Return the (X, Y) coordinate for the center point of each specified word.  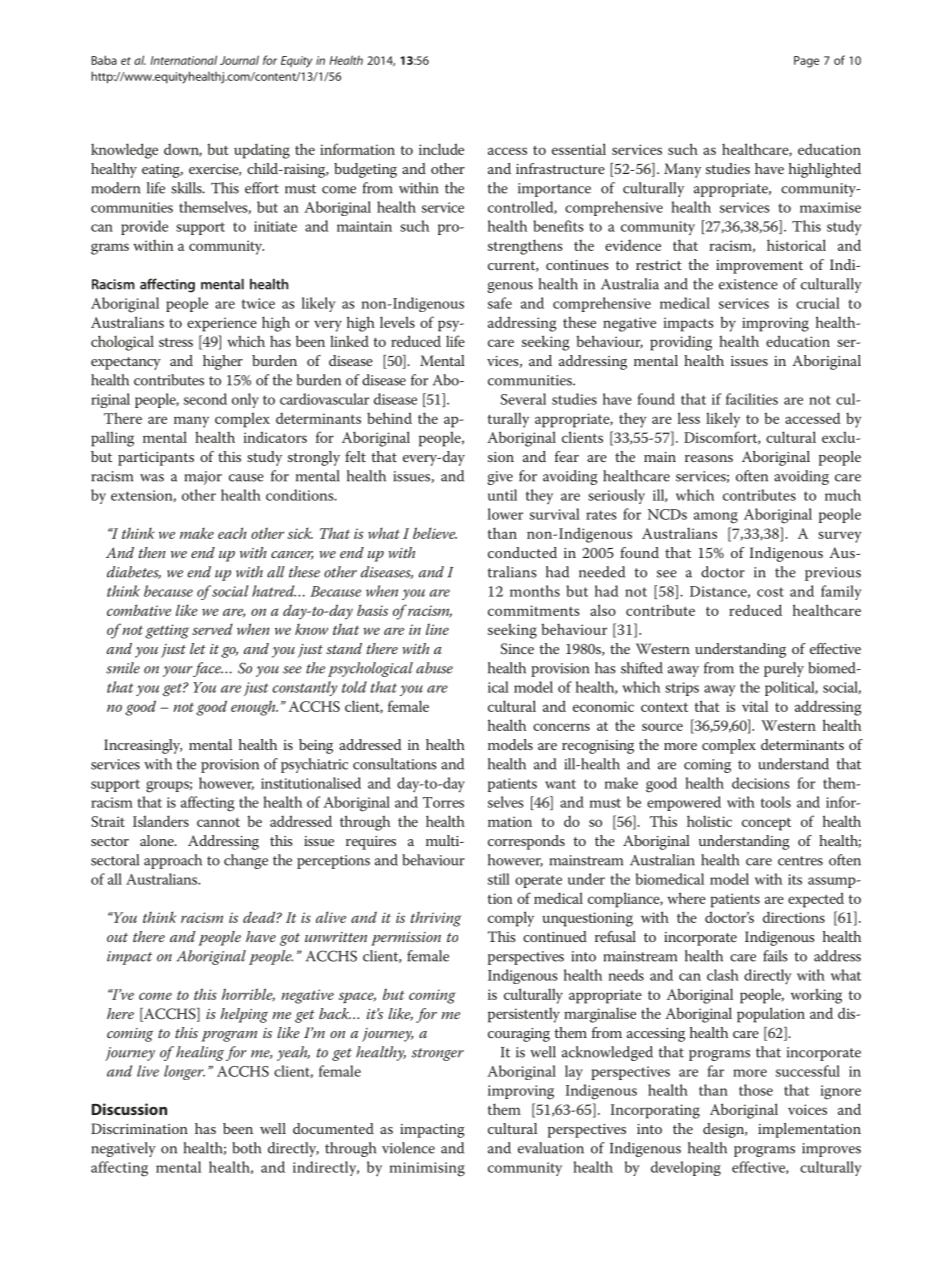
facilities (752, 399)
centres (800, 861)
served (212, 629)
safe (500, 303)
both (246, 1148)
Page (806, 62)
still (499, 879)
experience (222, 324)
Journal (239, 60)
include (441, 149)
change (246, 861)
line (437, 629)
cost (770, 592)
